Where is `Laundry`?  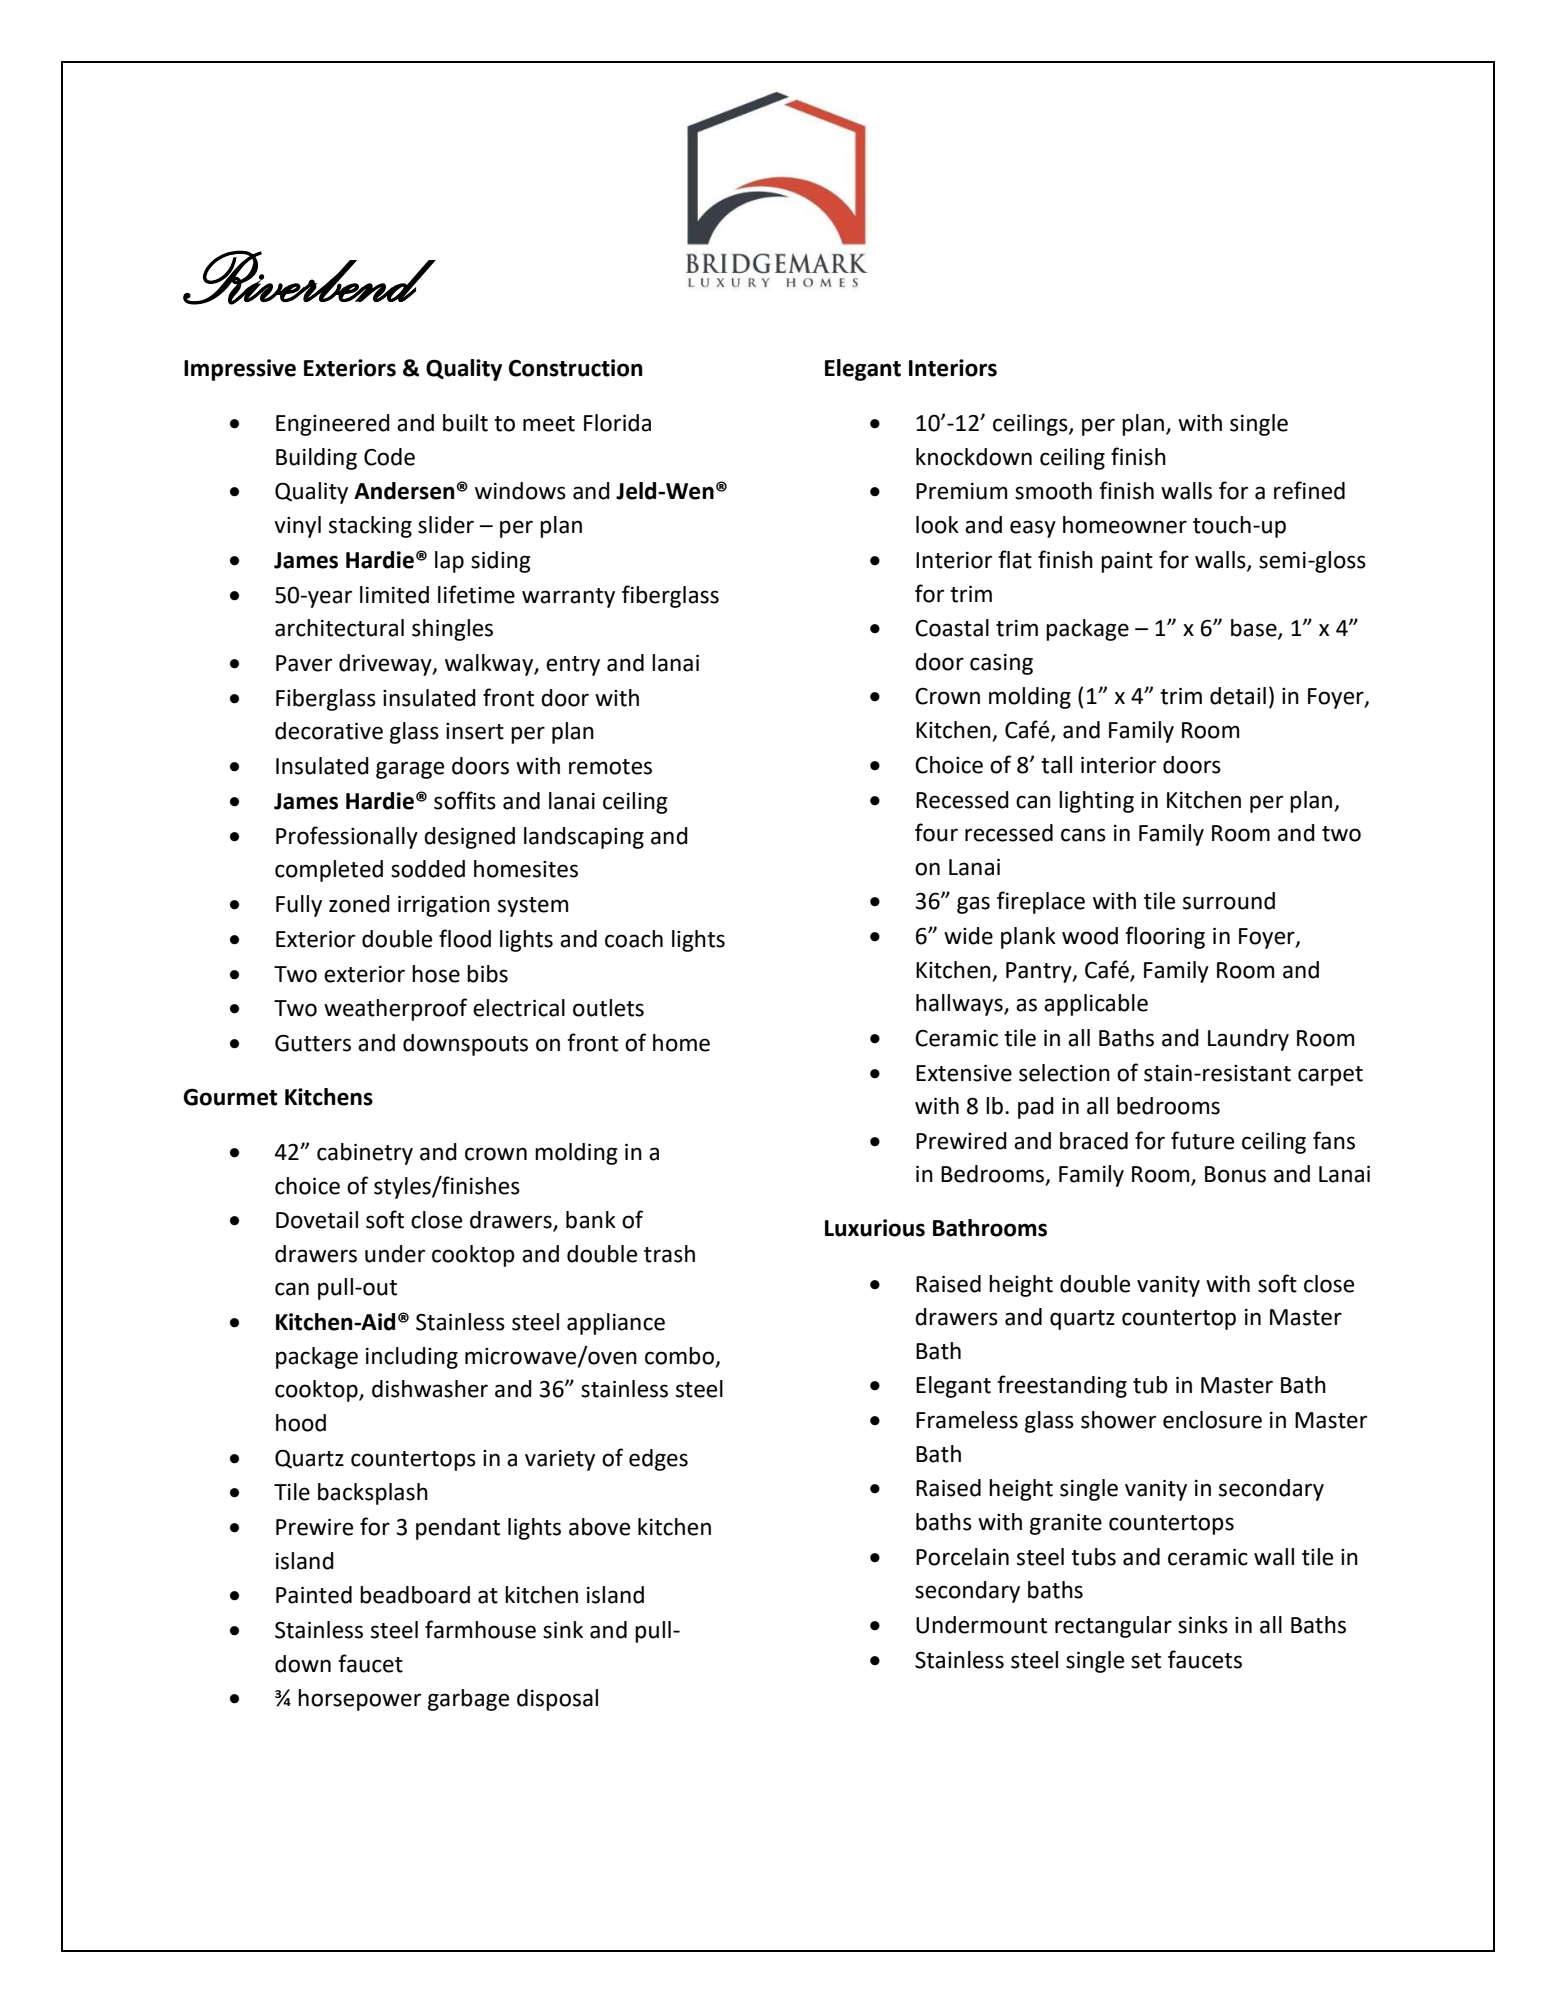
Laundry is located at coordinates (1248, 1040).
